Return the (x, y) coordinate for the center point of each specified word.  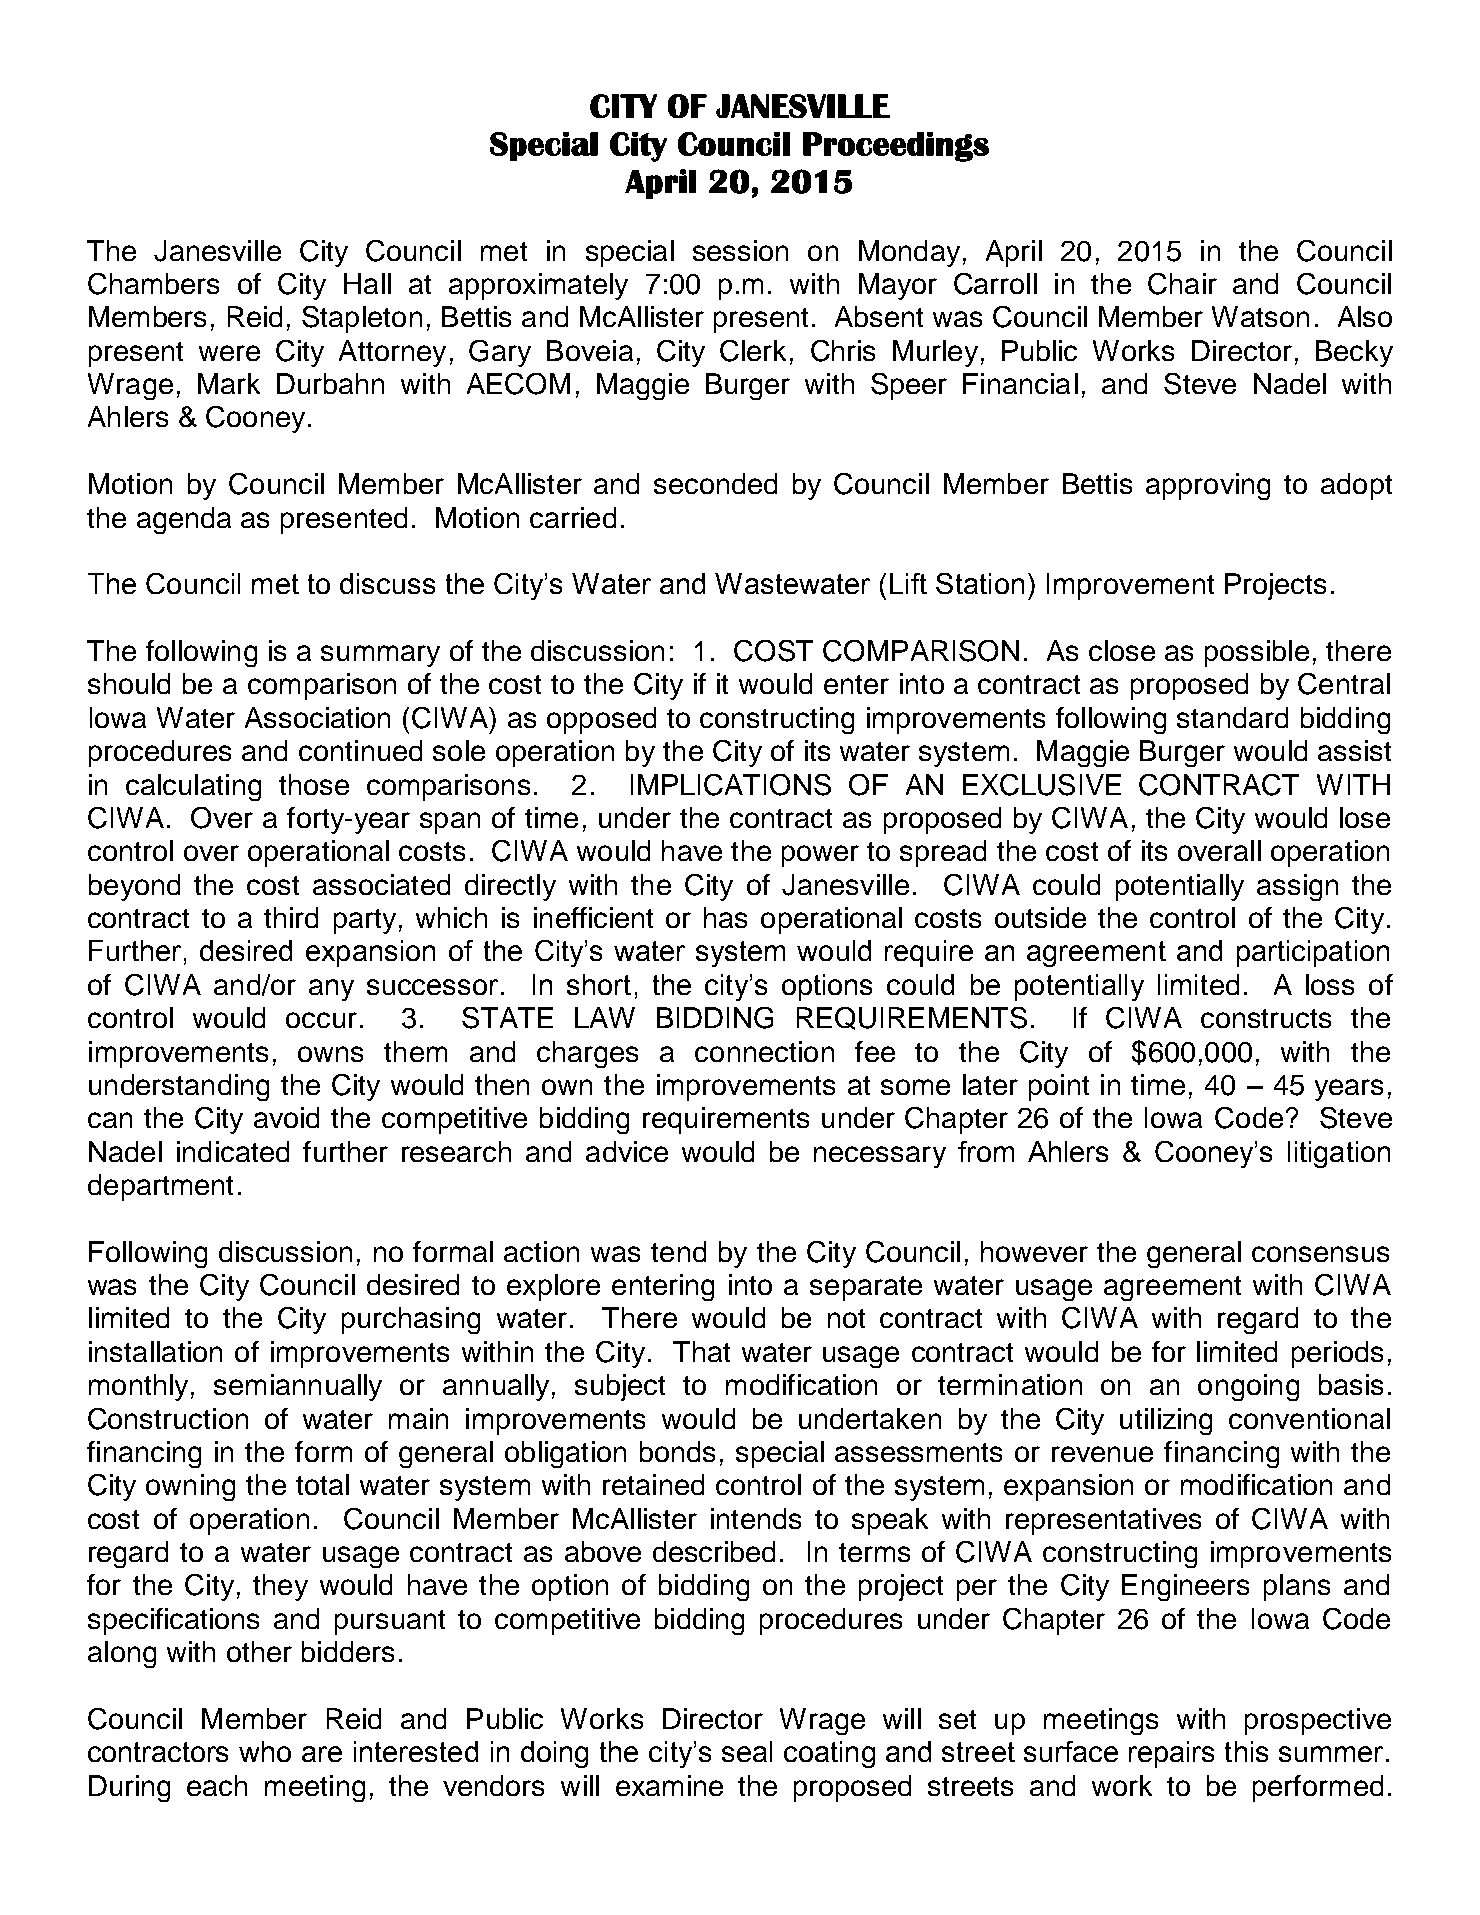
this (1246, 1751)
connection (764, 1051)
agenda (184, 520)
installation (155, 1351)
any (331, 990)
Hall (367, 283)
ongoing (1248, 1387)
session (740, 250)
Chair (1182, 284)
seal (747, 1751)
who (265, 1751)
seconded (715, 483)
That (701, 1351)
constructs (1266, 1018)
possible (1257, 653)
